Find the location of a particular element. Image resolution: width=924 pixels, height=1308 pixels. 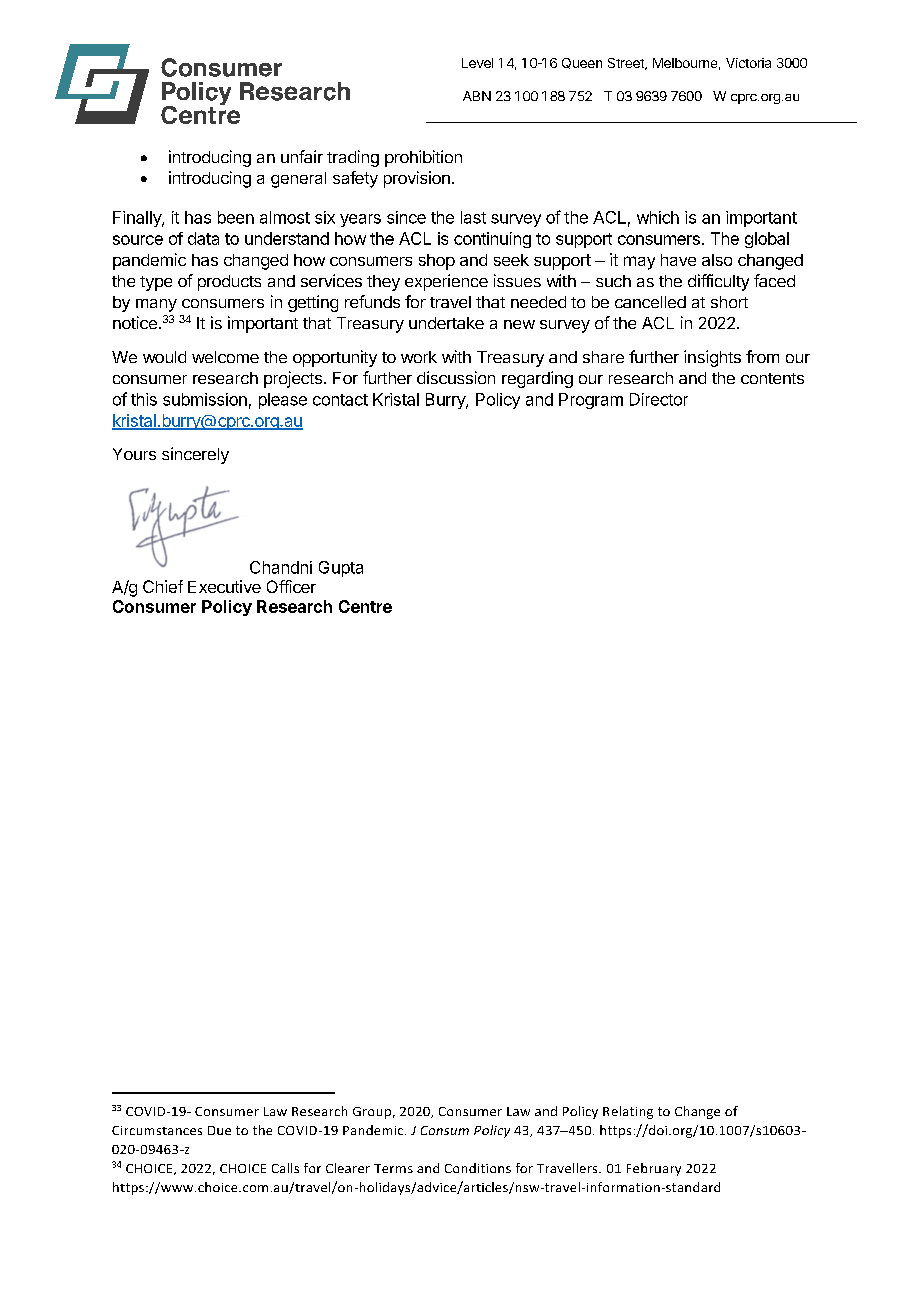

Relating is located at coordinates (628, 1112).
